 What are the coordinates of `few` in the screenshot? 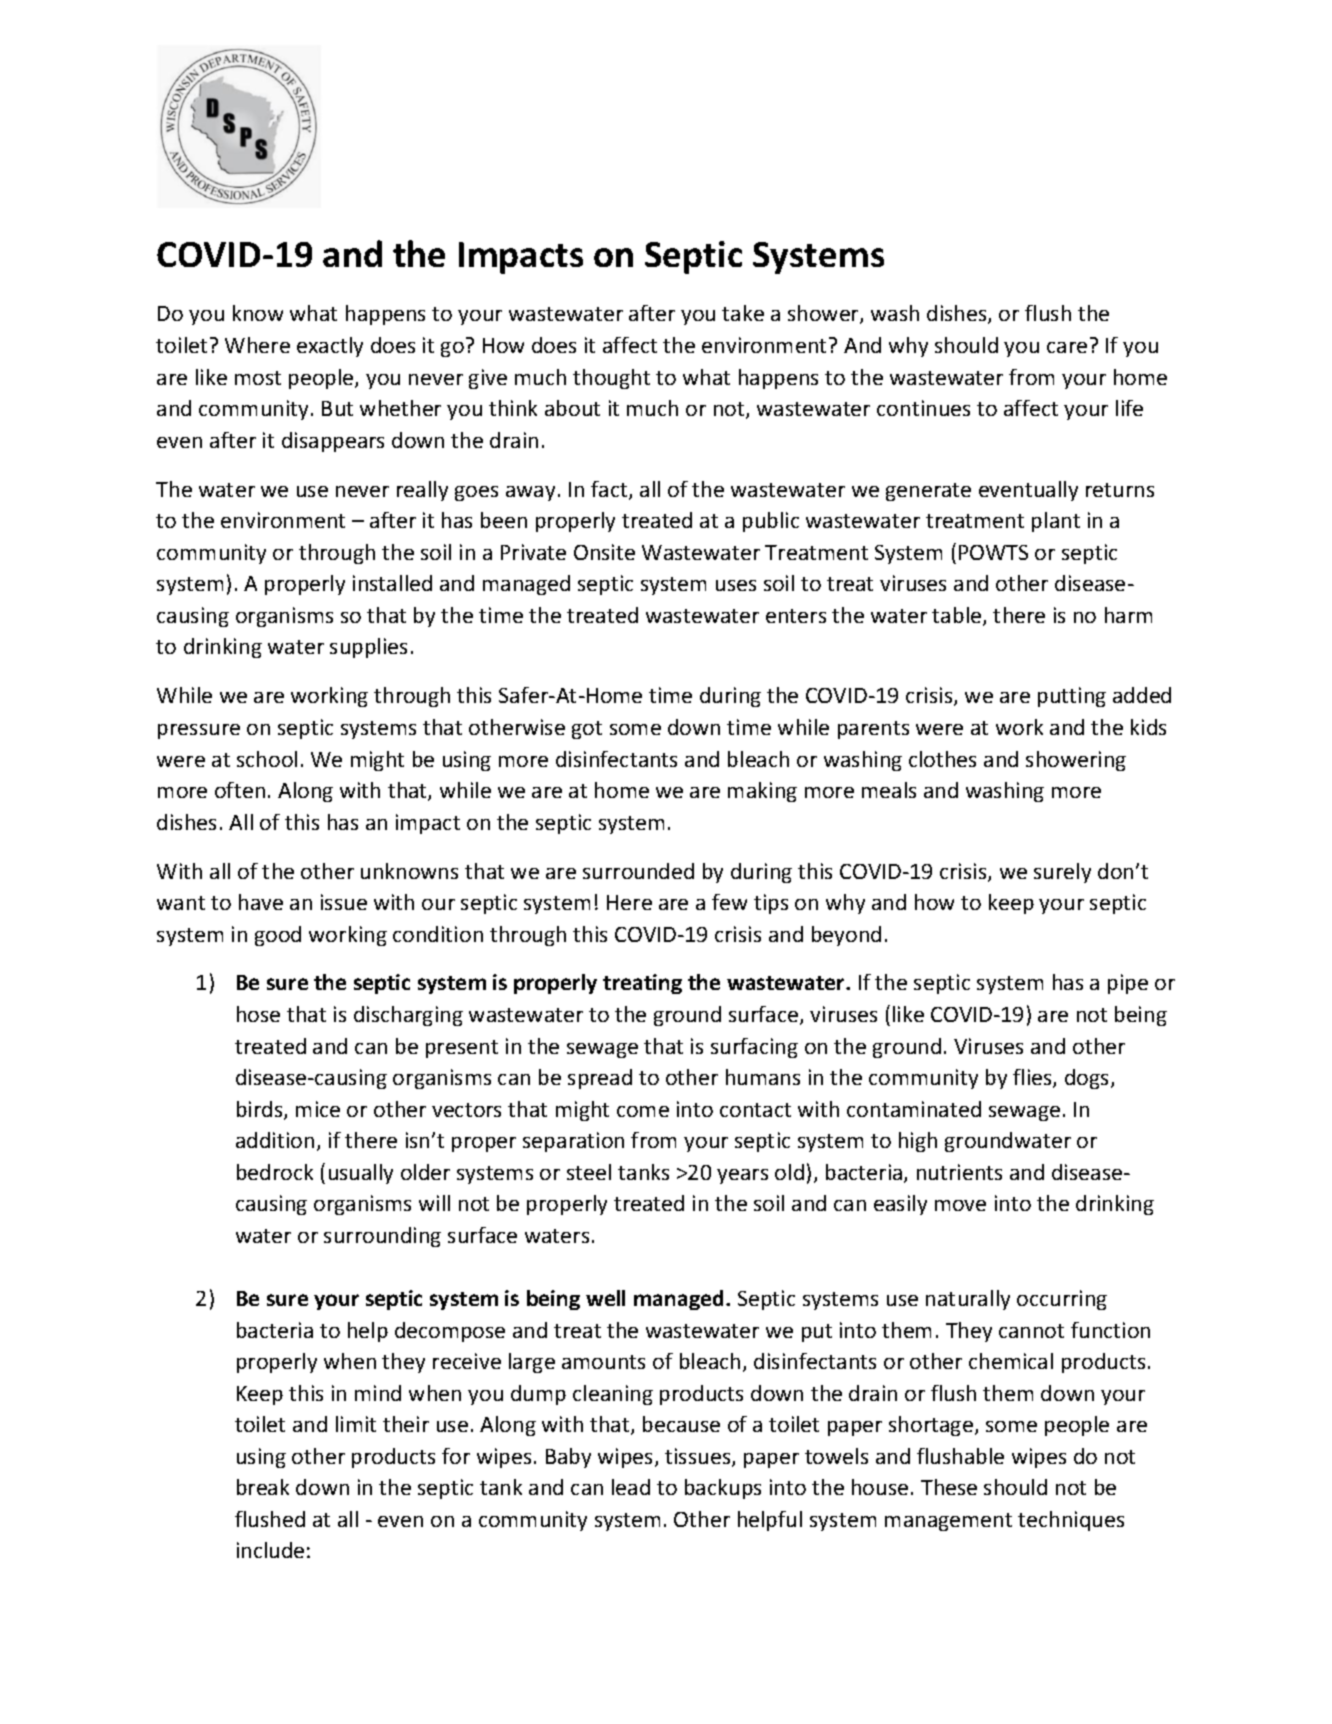 It's located at (729, 902).
